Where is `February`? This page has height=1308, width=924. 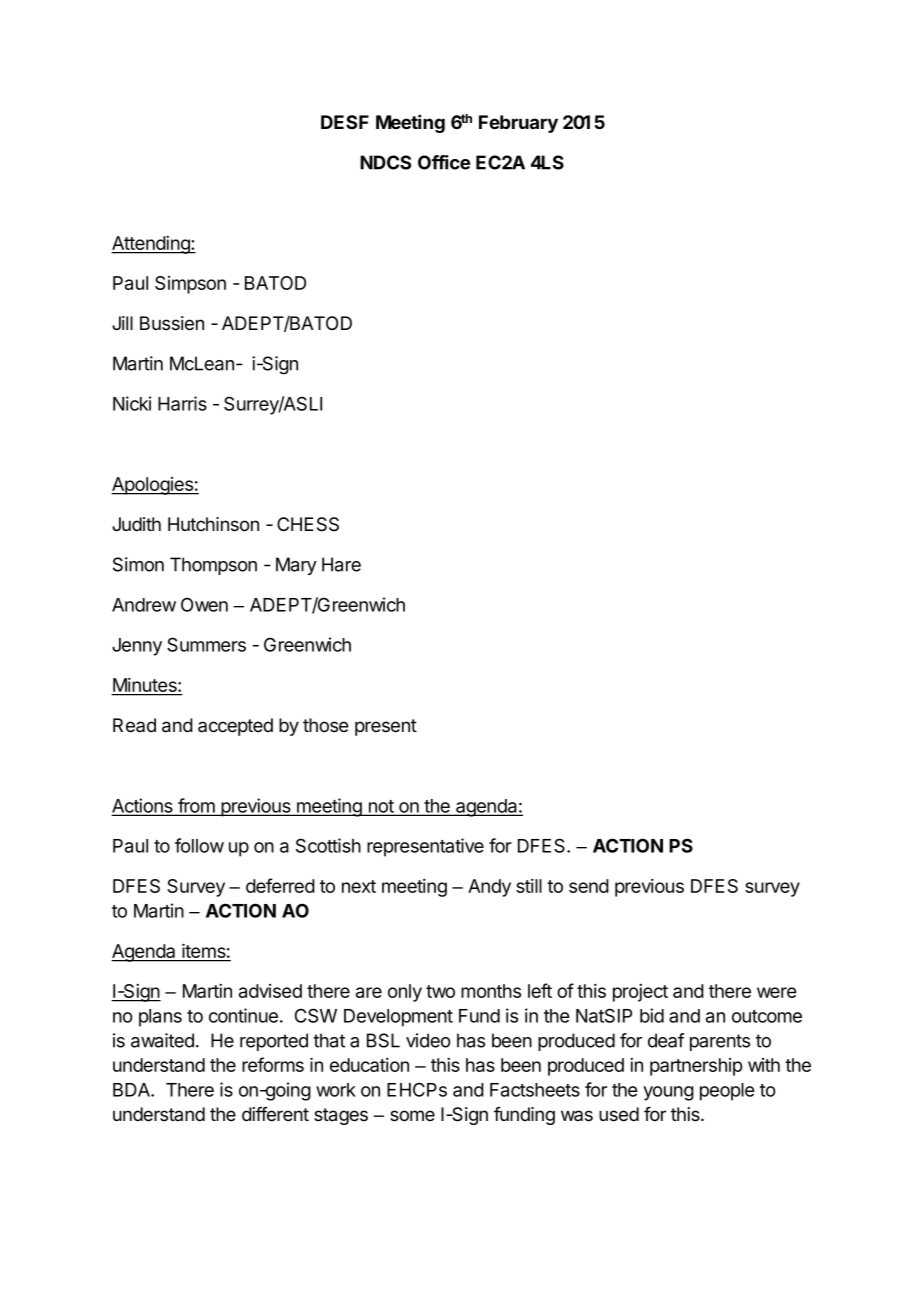 February is located at coordinates (518, 124).
